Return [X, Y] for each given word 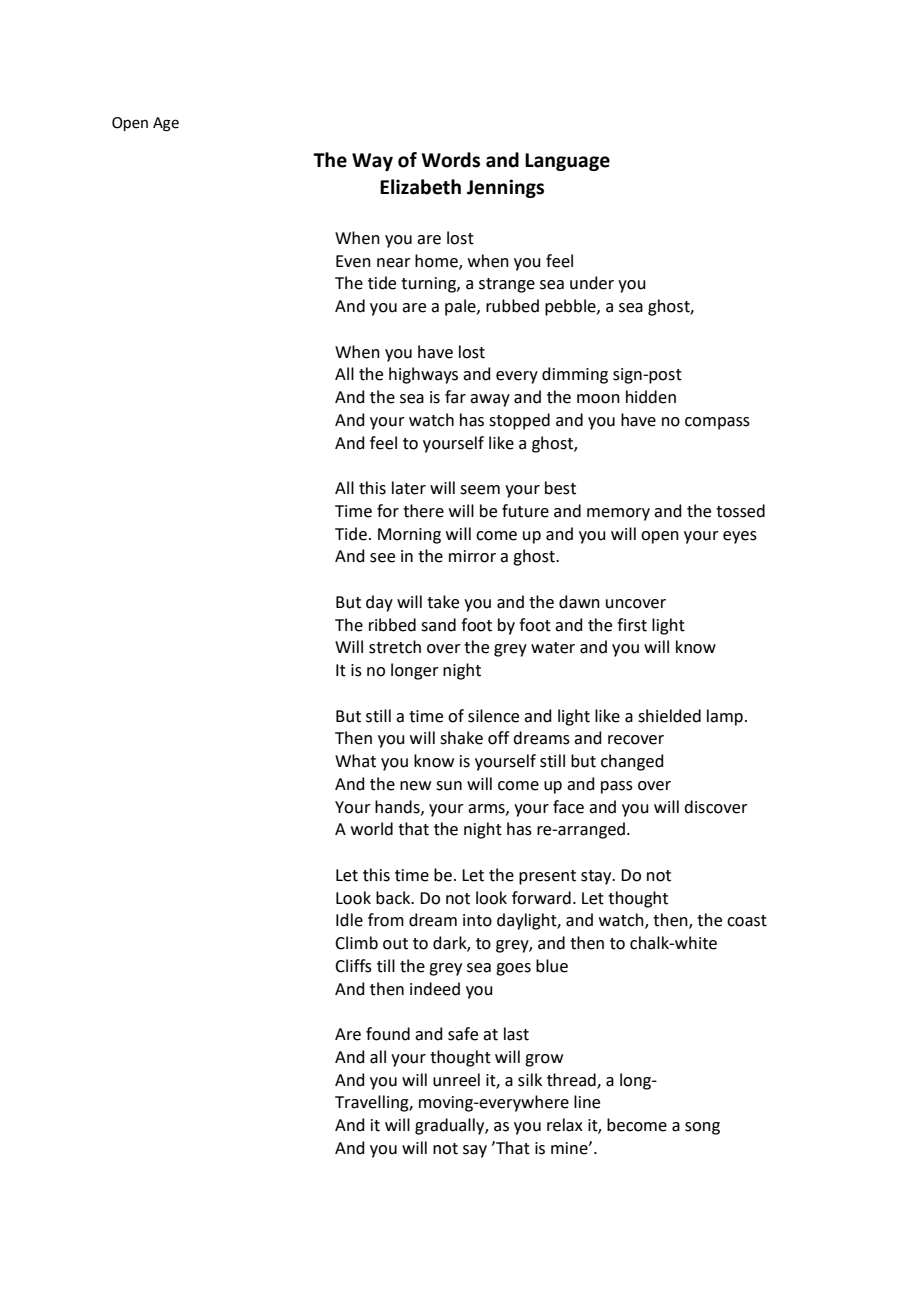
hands [398, 807]
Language [567, 162]
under [592, 283]
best [560, 488]
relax [565, 1125]
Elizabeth [420, 187]
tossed [740, 511]
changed [632, 762]
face [568, 807]
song [702, 1128]
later [409, 488]
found [388, 1034]
